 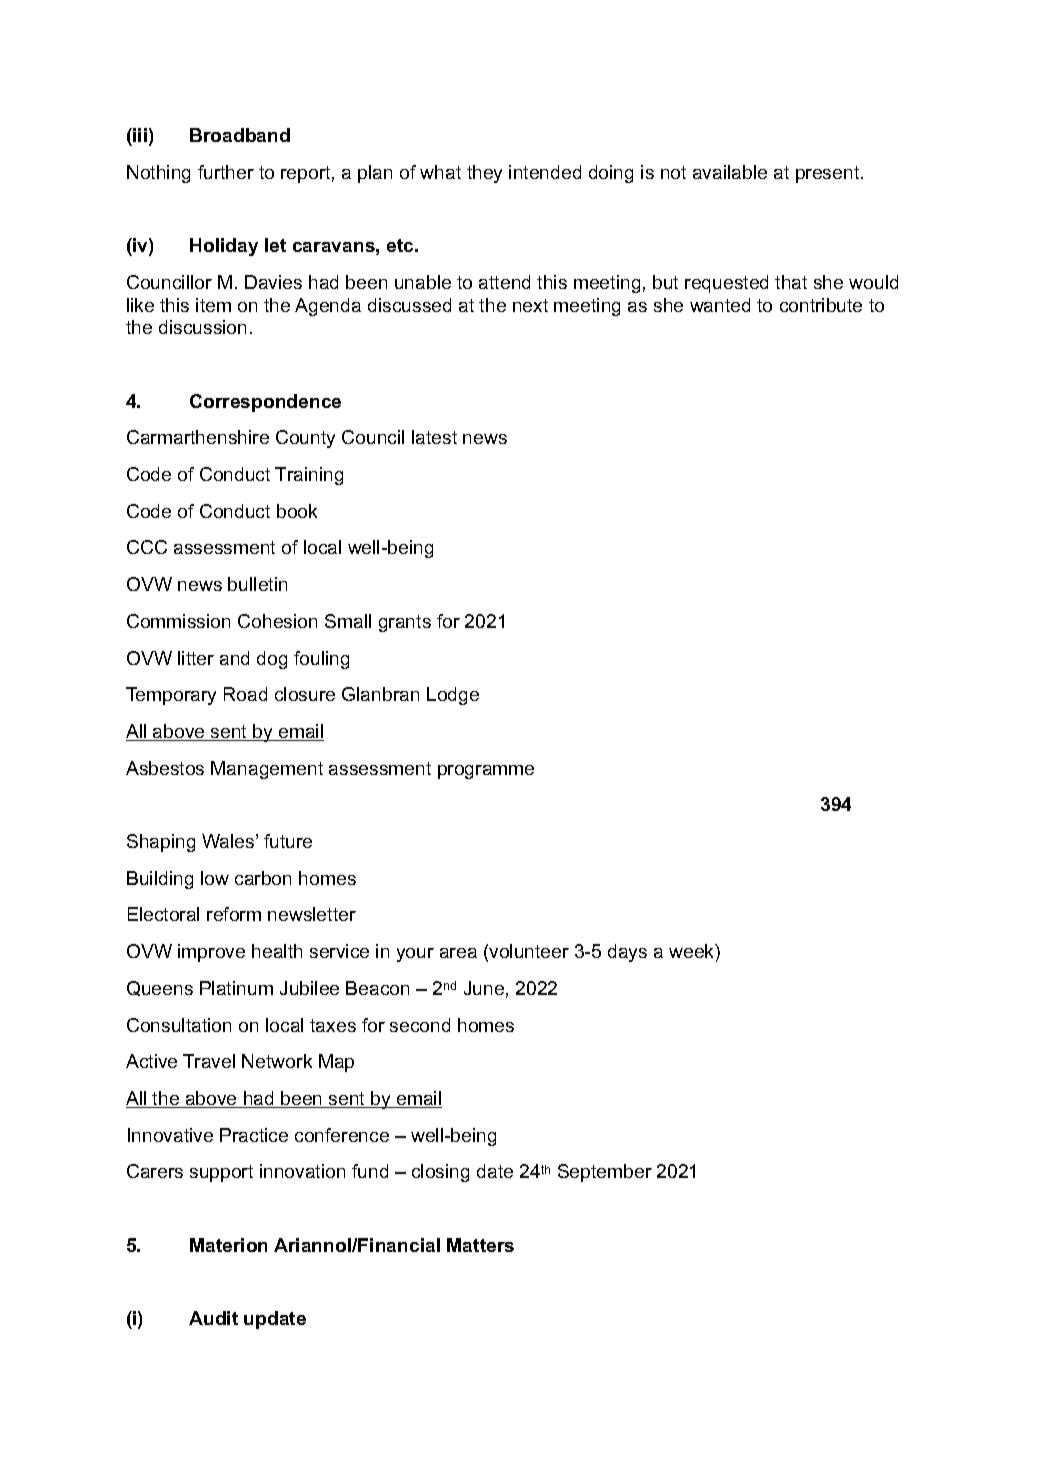 I want to click on September, so click(x=605, y=1173).
